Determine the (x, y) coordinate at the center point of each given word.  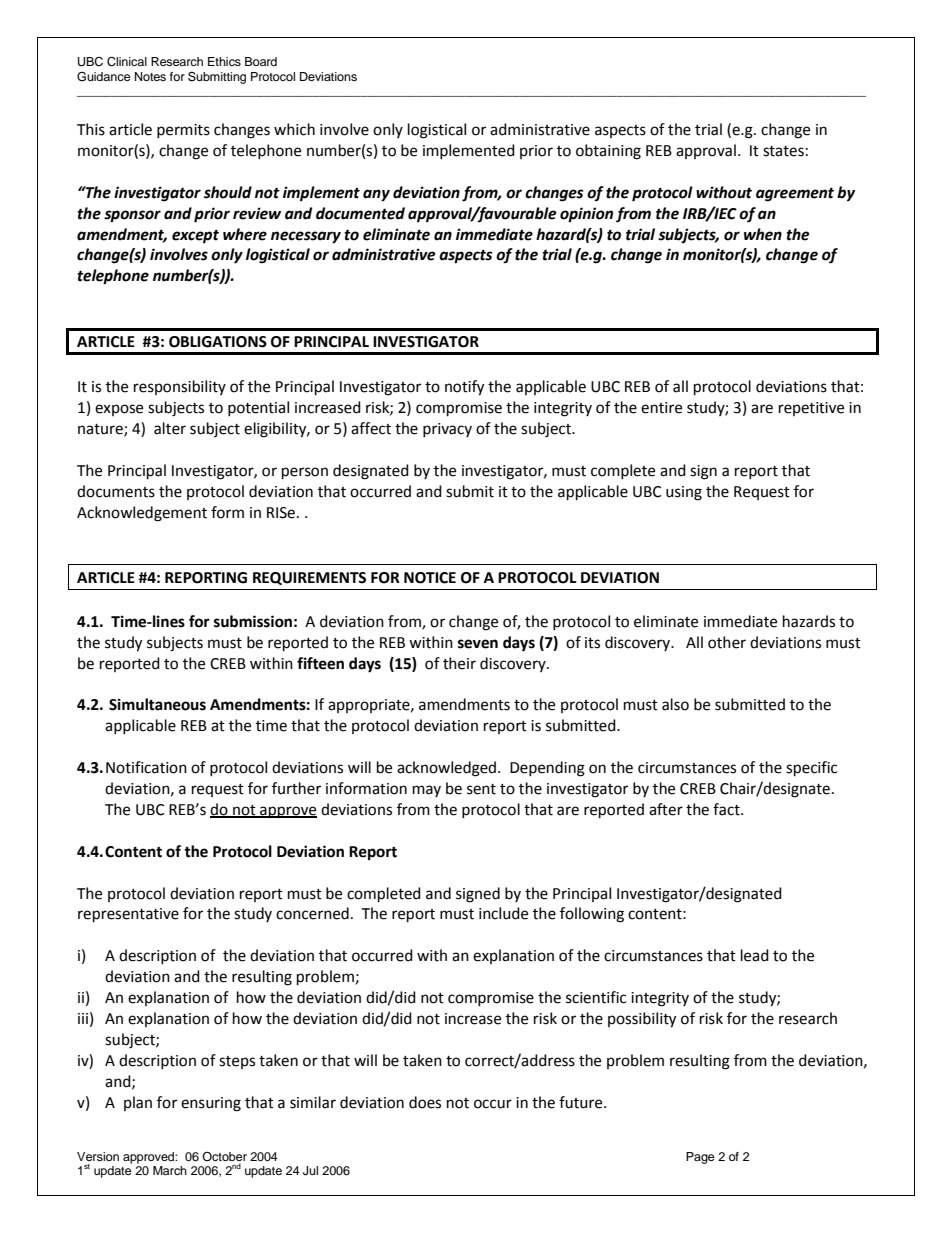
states (783, 151)
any (376, 195)
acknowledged (446, 769)
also (675, 704)
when (763, 234)
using (684, 493)
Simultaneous (157, 704)
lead (755, 955)
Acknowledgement (142, 514)
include (503, 913)
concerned (312, 913)
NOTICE (430, 578)
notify (464, 388)
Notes (150, 76)
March (170, 1170)
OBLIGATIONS (218, 342)
